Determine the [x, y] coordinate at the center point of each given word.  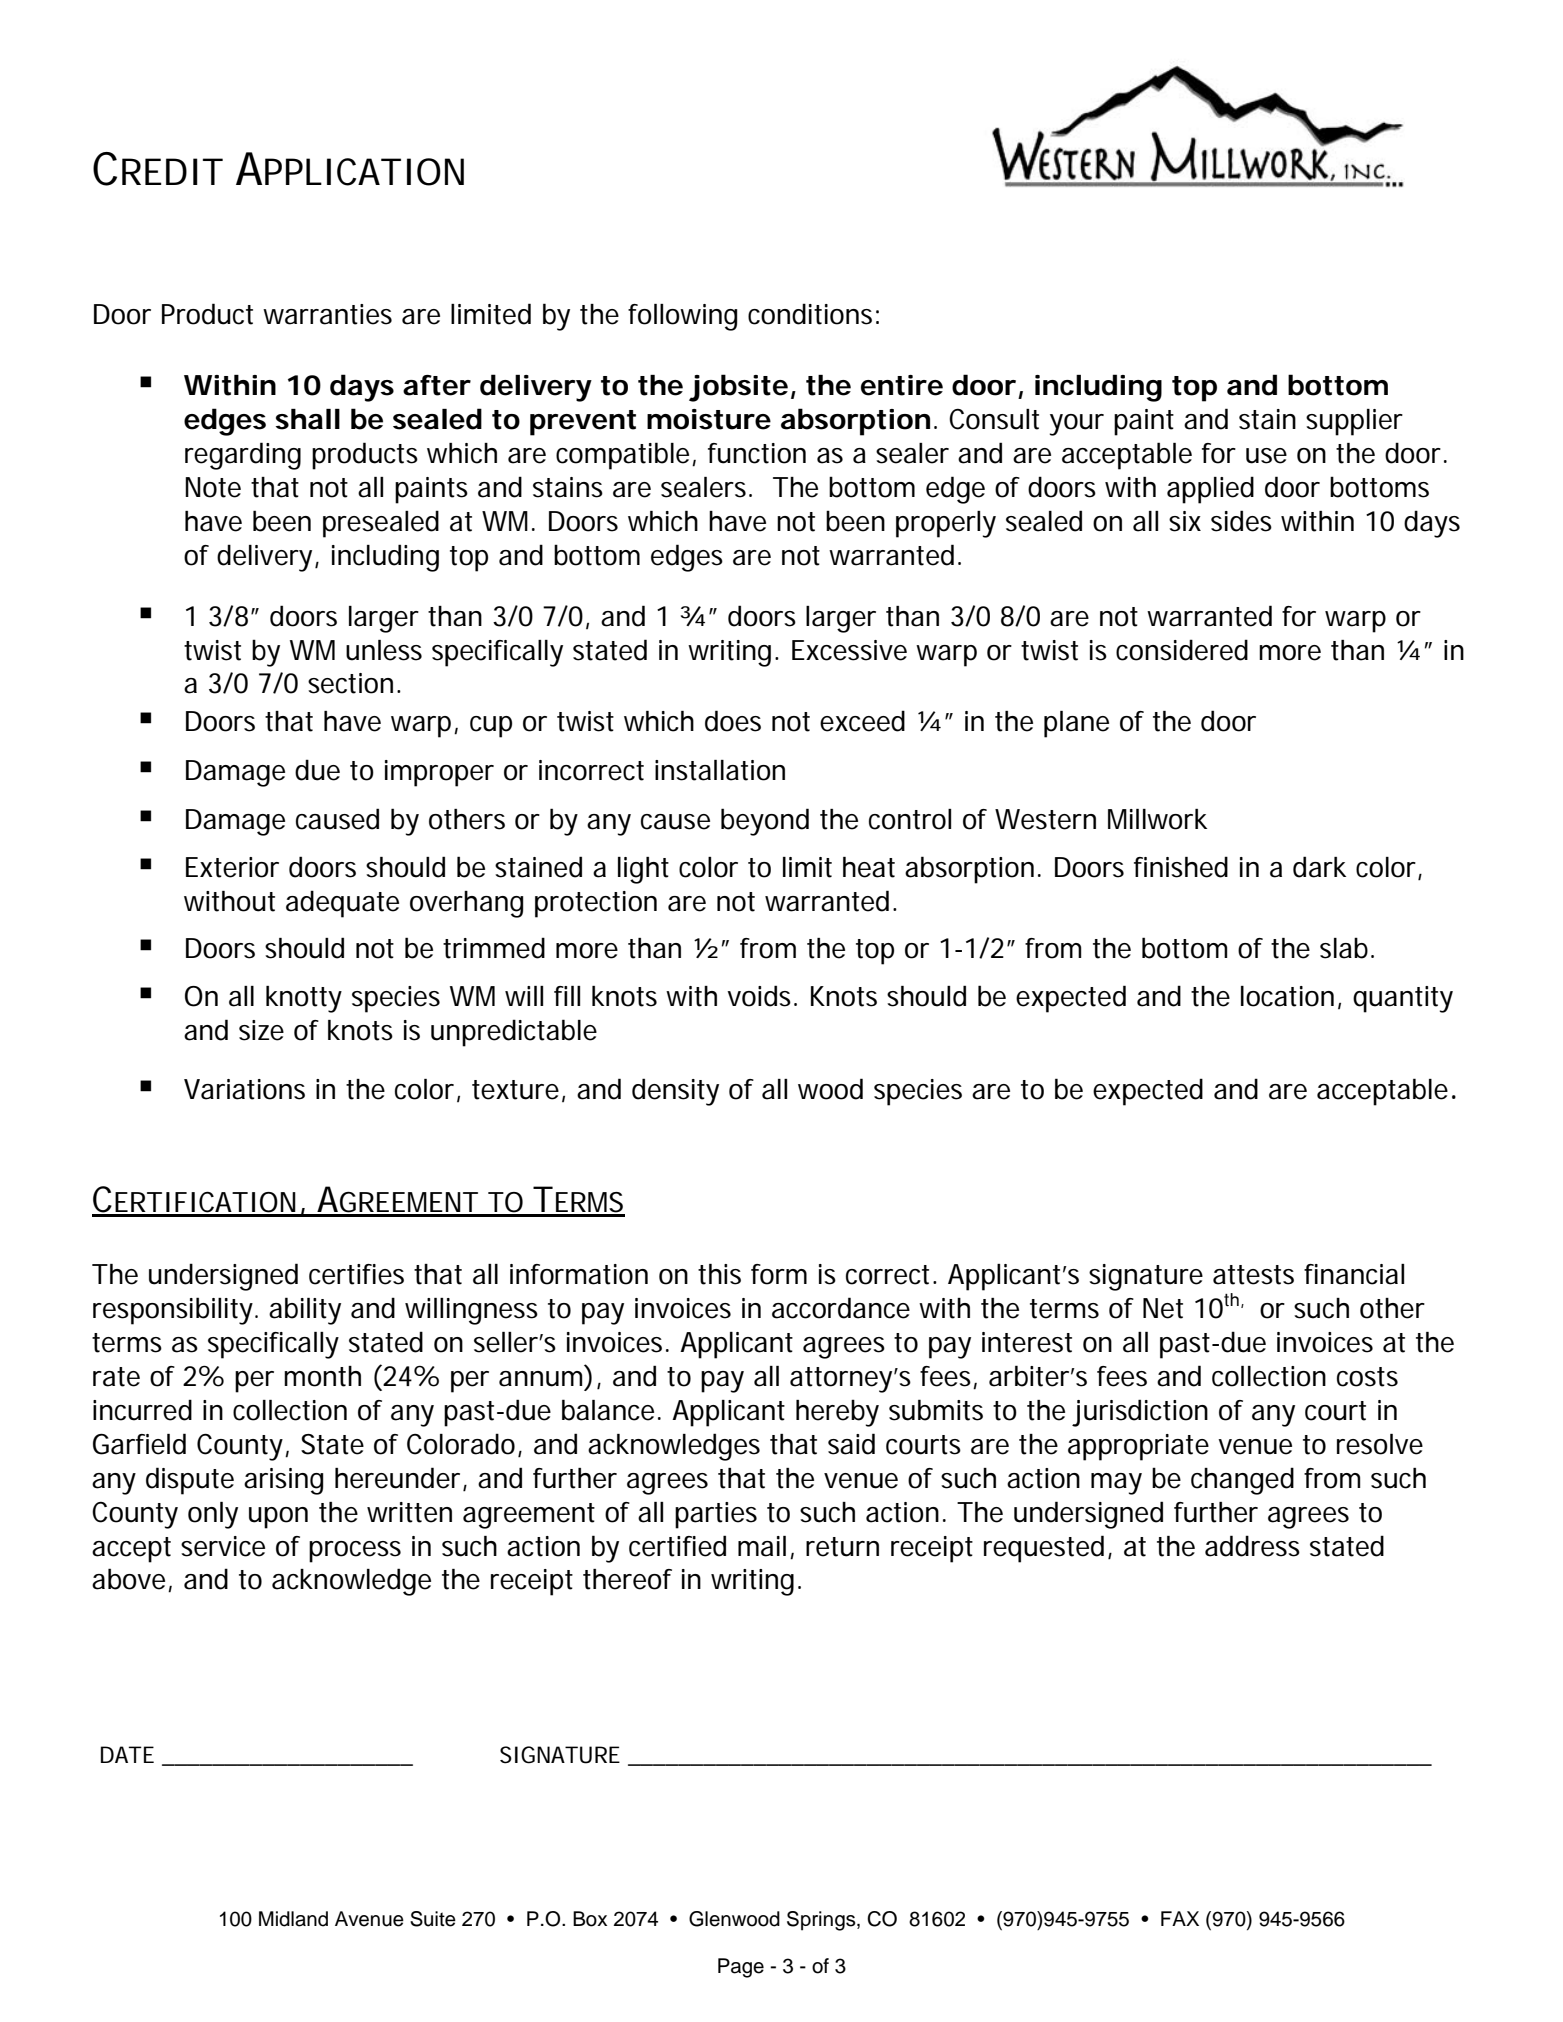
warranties [327, 314]
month [322, 1376]
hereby [837, 1413]
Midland [293, 1919]
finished [1181, 867]
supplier [1354, 422]
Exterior [232, 867]
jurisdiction [1140, 1413]
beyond [765, 822]
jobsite [738, 388]
